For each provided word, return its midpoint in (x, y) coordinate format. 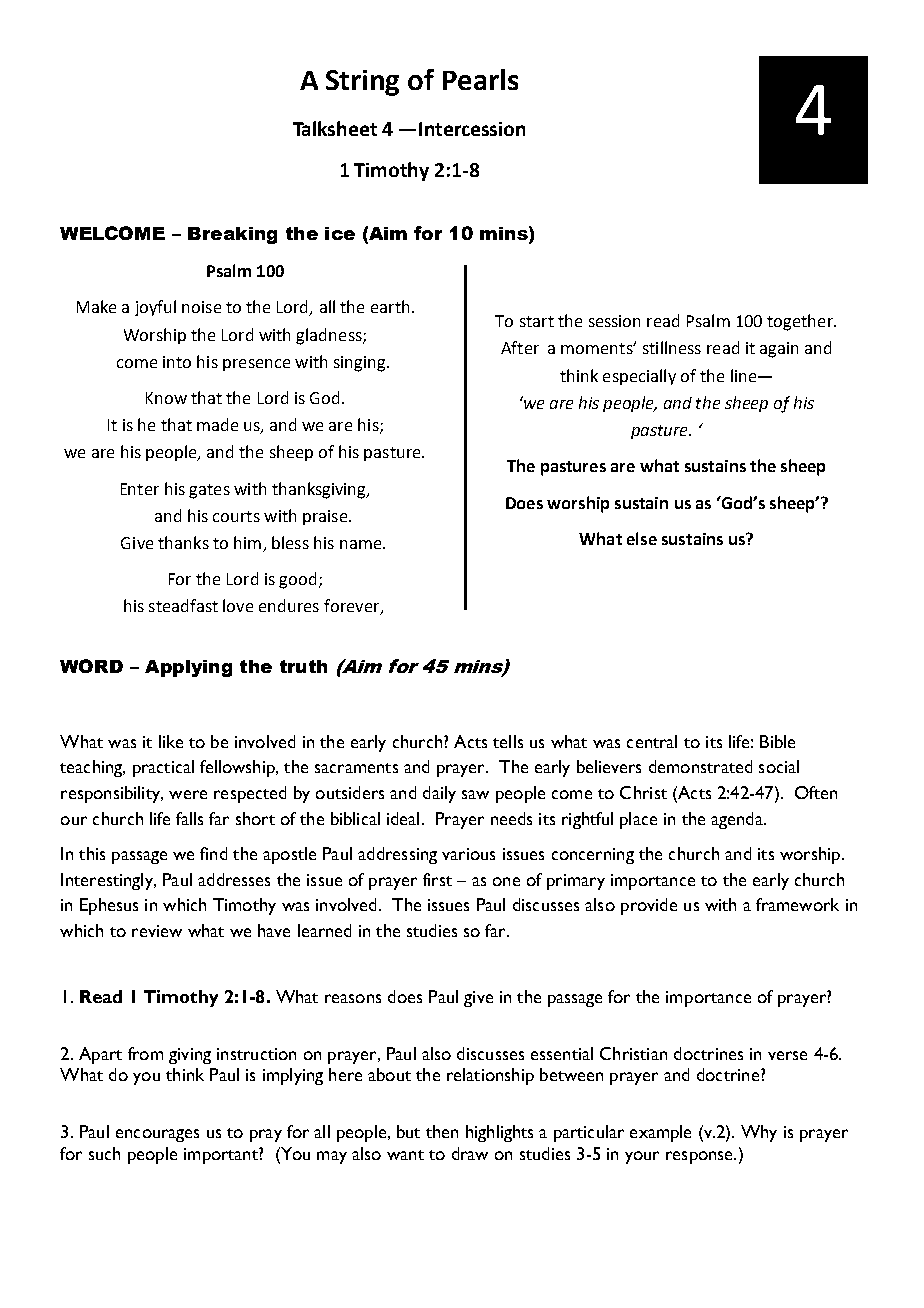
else (642, 538)
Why (759, 1133)
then (442, 1131)
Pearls (480, 79)
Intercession (472, 129)
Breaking (232, 235)
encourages (157, 1135)
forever (353, 607)
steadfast (183, 605)
